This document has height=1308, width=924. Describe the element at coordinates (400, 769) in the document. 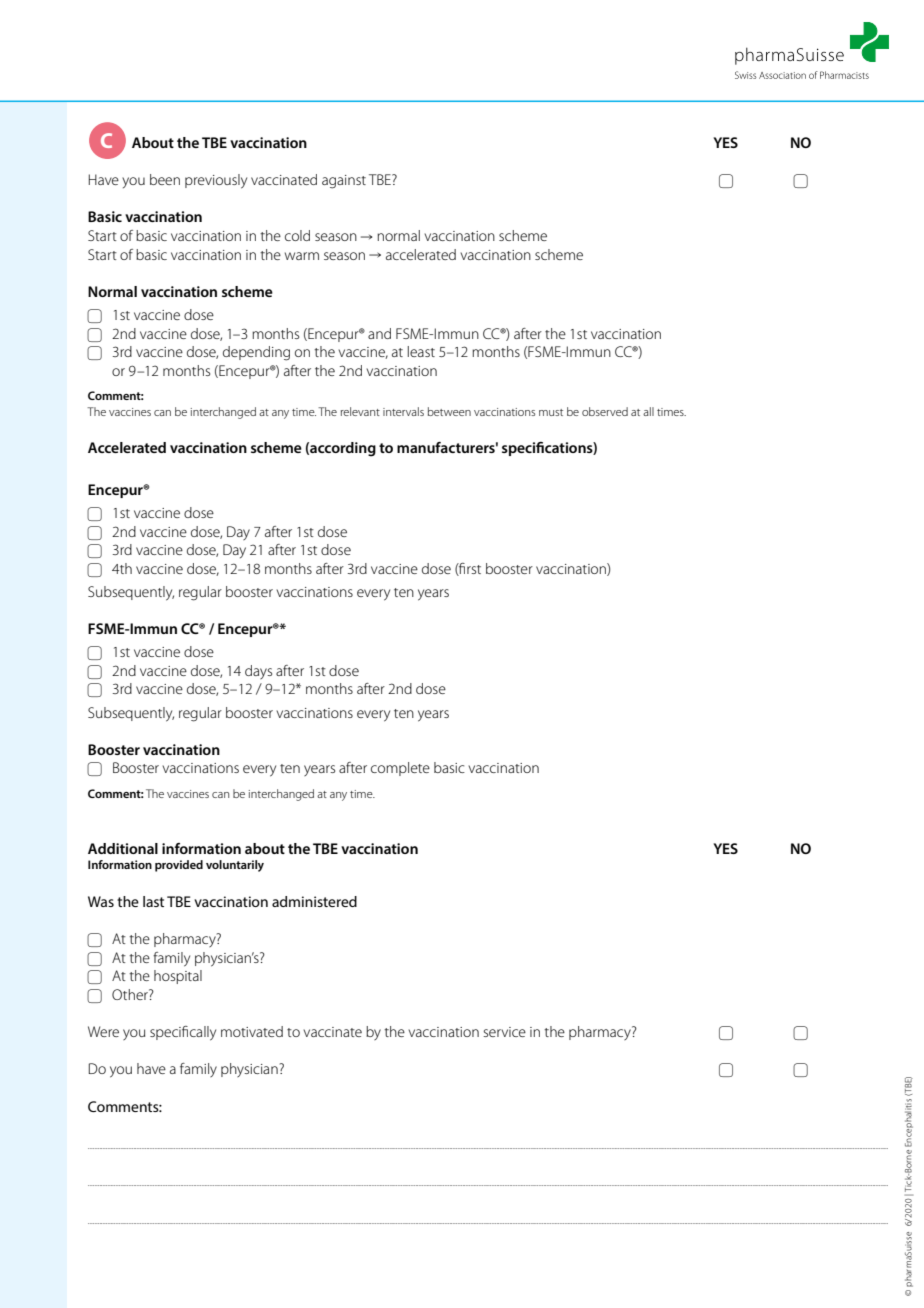

I see `complete` at that location.
